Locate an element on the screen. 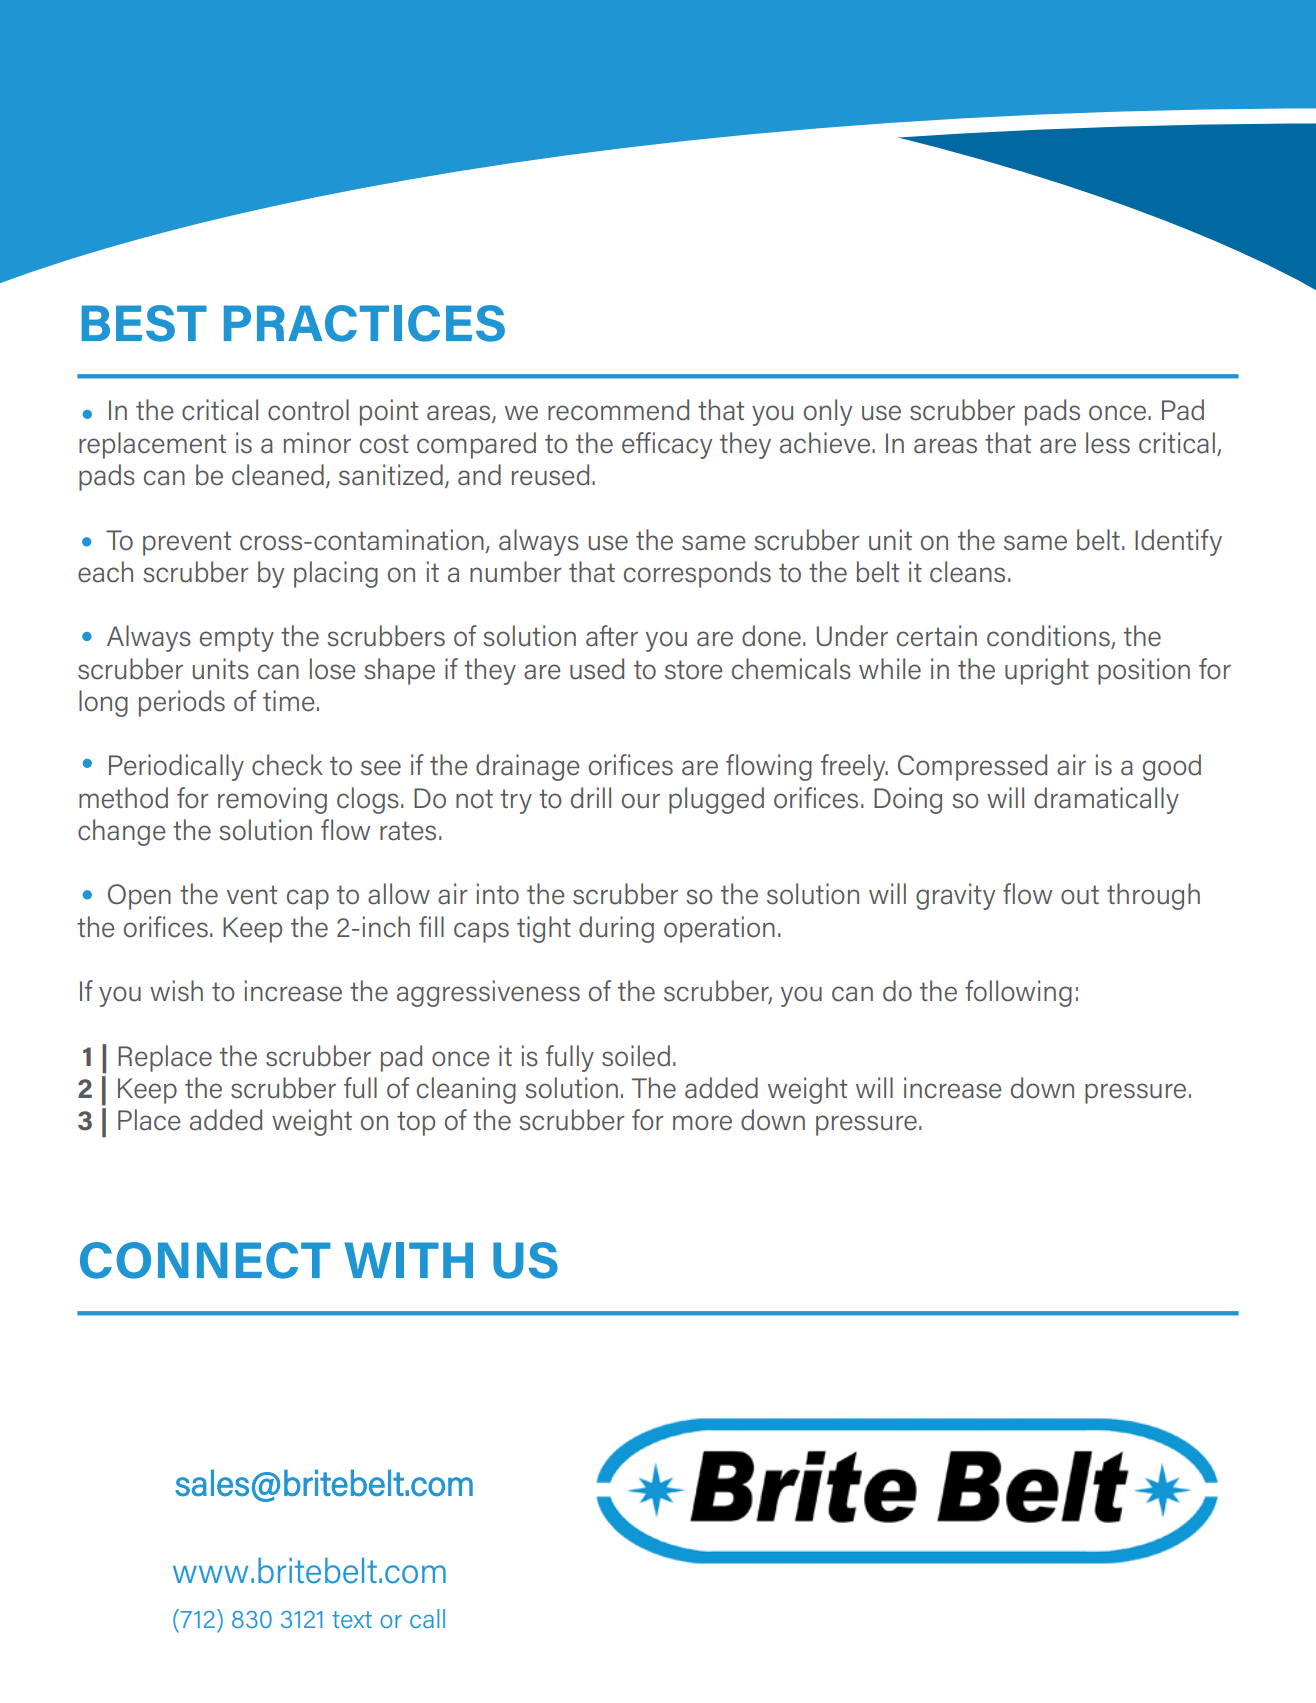 This screenshot has height=1703, width=1316. conditions is located at coordinates (1049, 637).
